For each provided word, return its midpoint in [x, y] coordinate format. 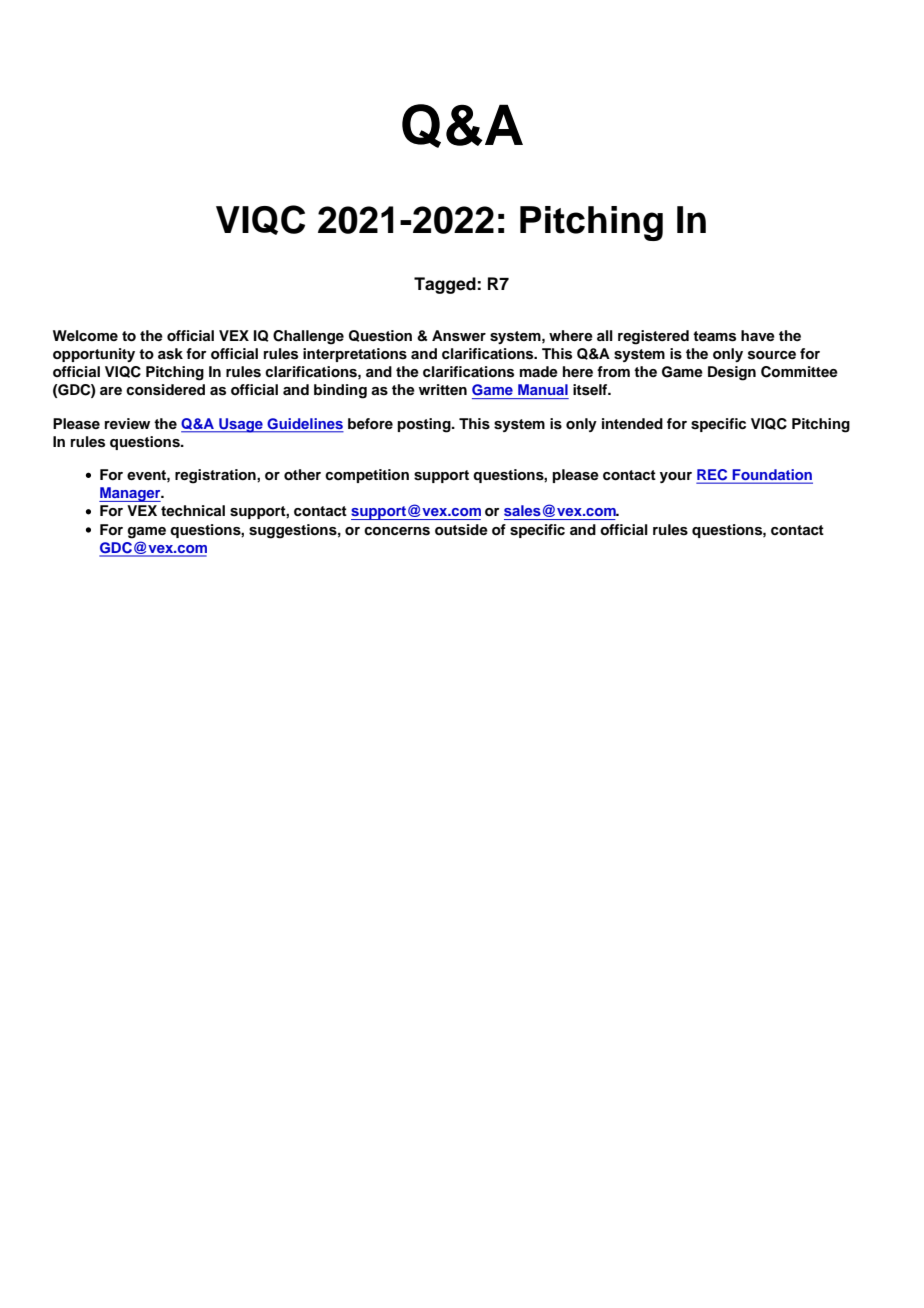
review [127, 423]
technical [193, 510]
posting [425, 425]
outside [461, 530]
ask [170, 354]
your [676, 477]
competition [367, 476]
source [772, 355]
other [302, 475]
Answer [459, 336]
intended [632, 423]
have [758, 335]
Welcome [85, 335]
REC [713, 476]
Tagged [446, 285]
